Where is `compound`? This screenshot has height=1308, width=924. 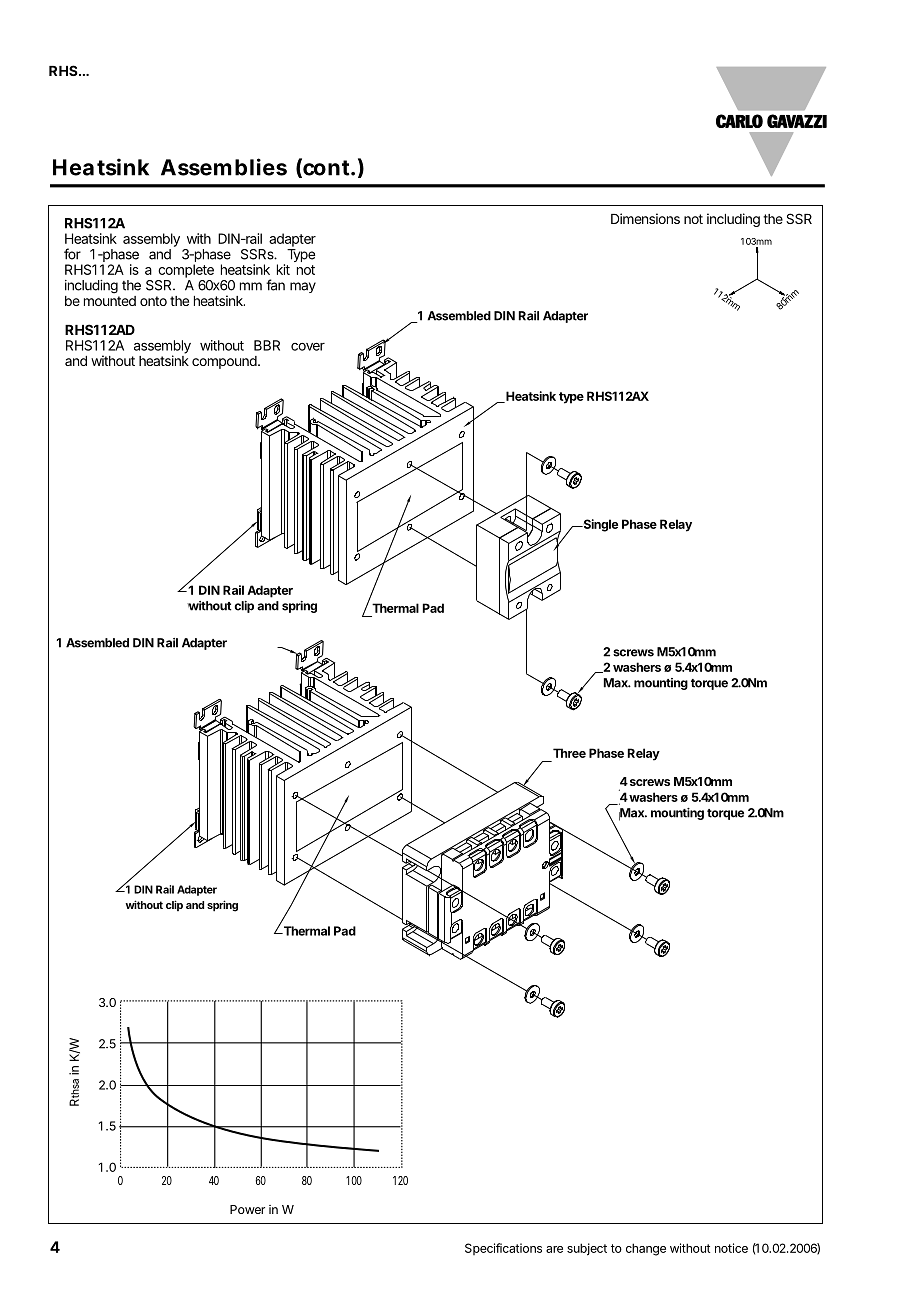 compound is located at coordinates (224, 362).
